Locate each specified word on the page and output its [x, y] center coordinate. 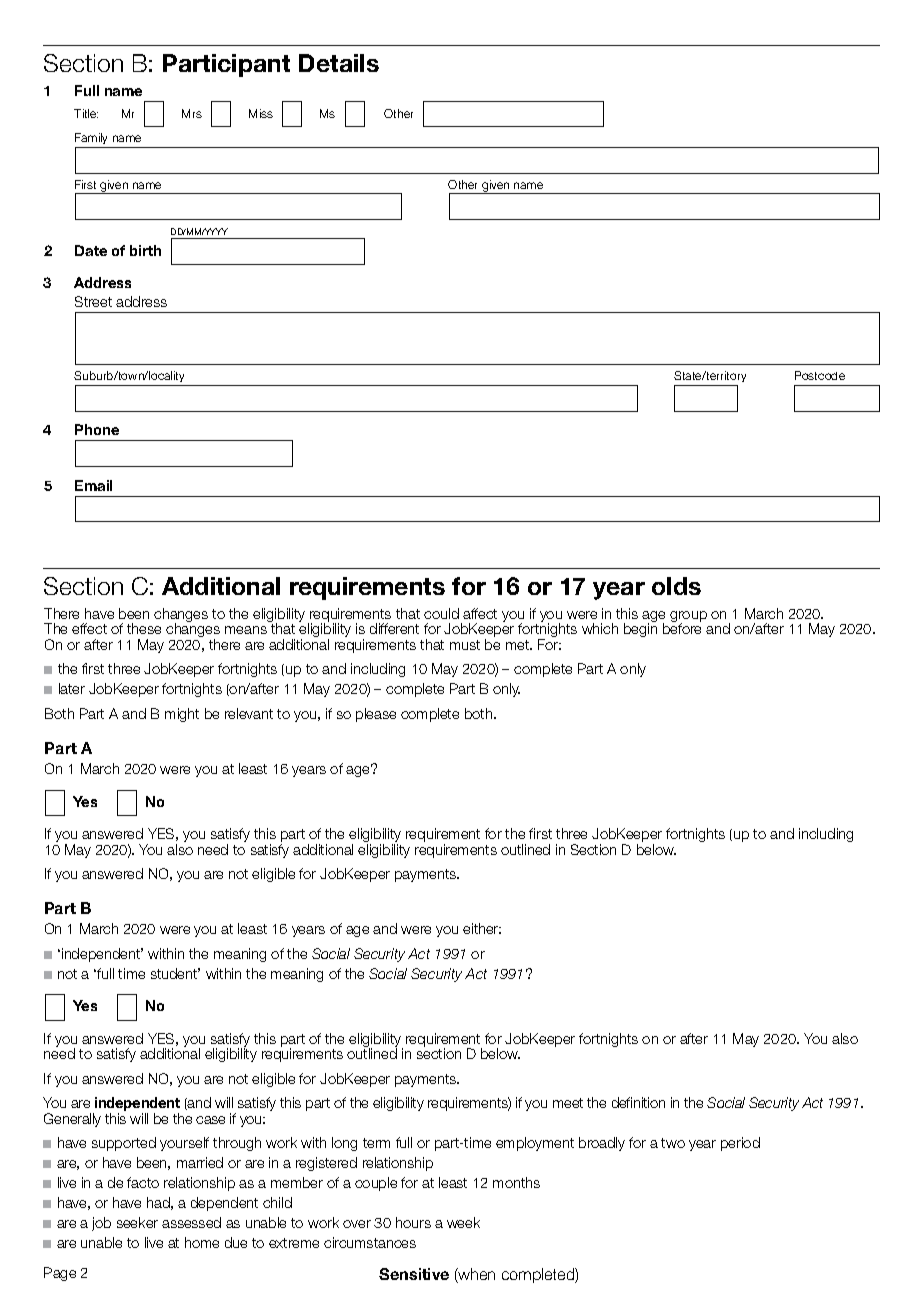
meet [568, 1103]
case [210, 1120]
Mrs [192, 113]
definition [638, 1102]
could [441, 613]
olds [676, 586]
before [682, 628]
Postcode [820, 375]
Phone [97, 429]
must [465, 645]
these [144, 628]
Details [339, 63]
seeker [137, 1222]
